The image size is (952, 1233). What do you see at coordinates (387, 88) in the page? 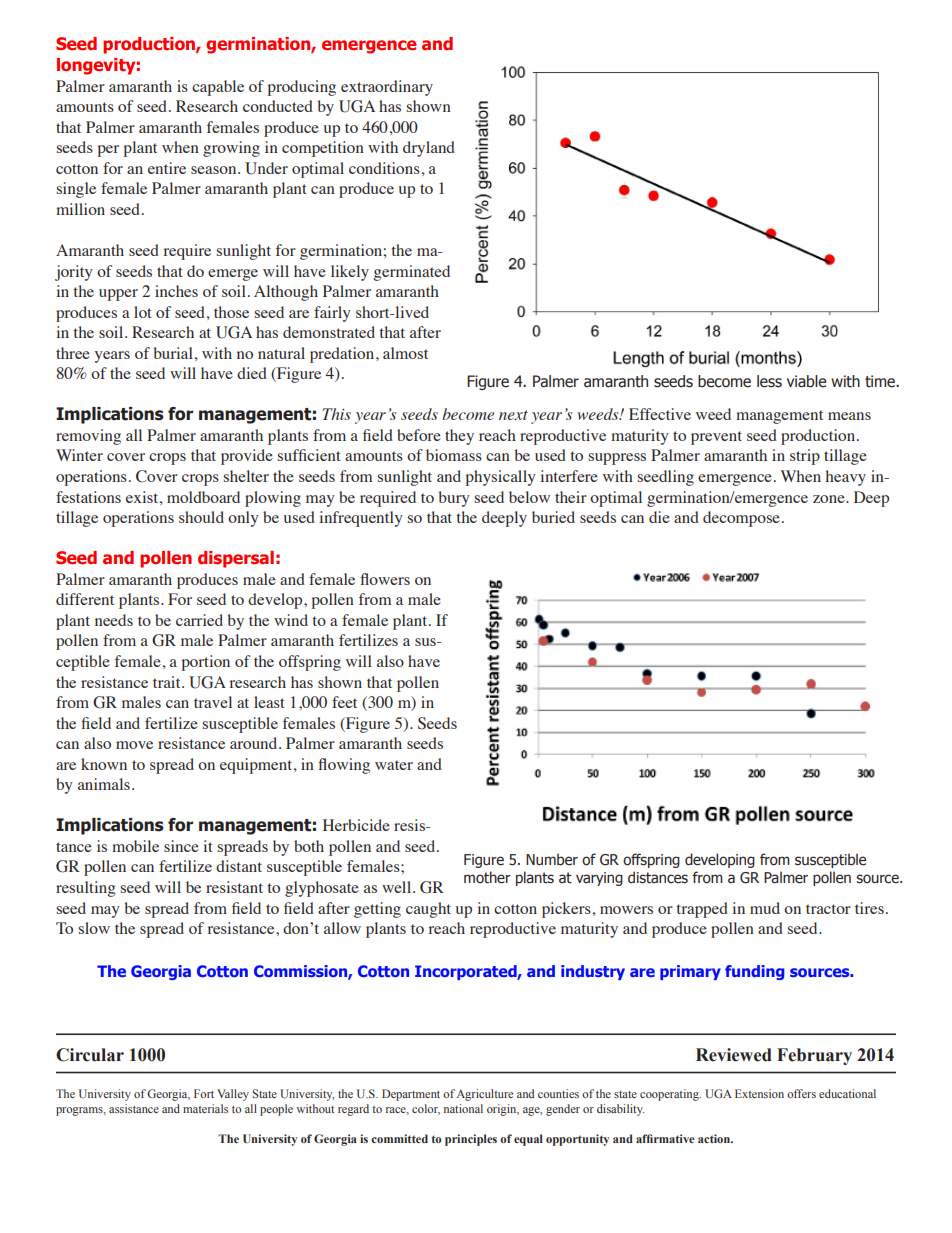
I see `extraordinary` at bounding box center [387, 88].
